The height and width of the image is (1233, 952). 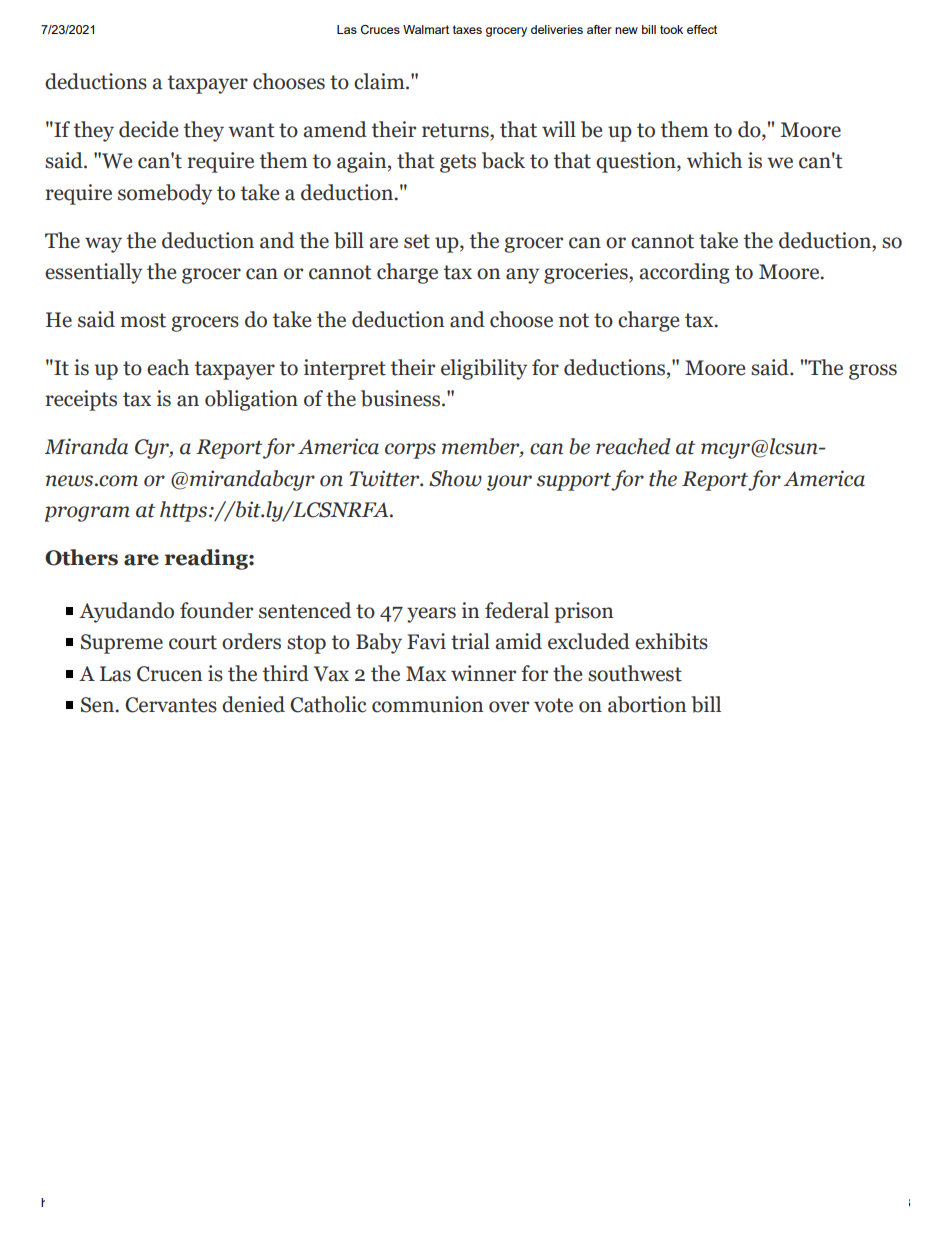 I want to click on eligibility, so click(x=484, y=369).
